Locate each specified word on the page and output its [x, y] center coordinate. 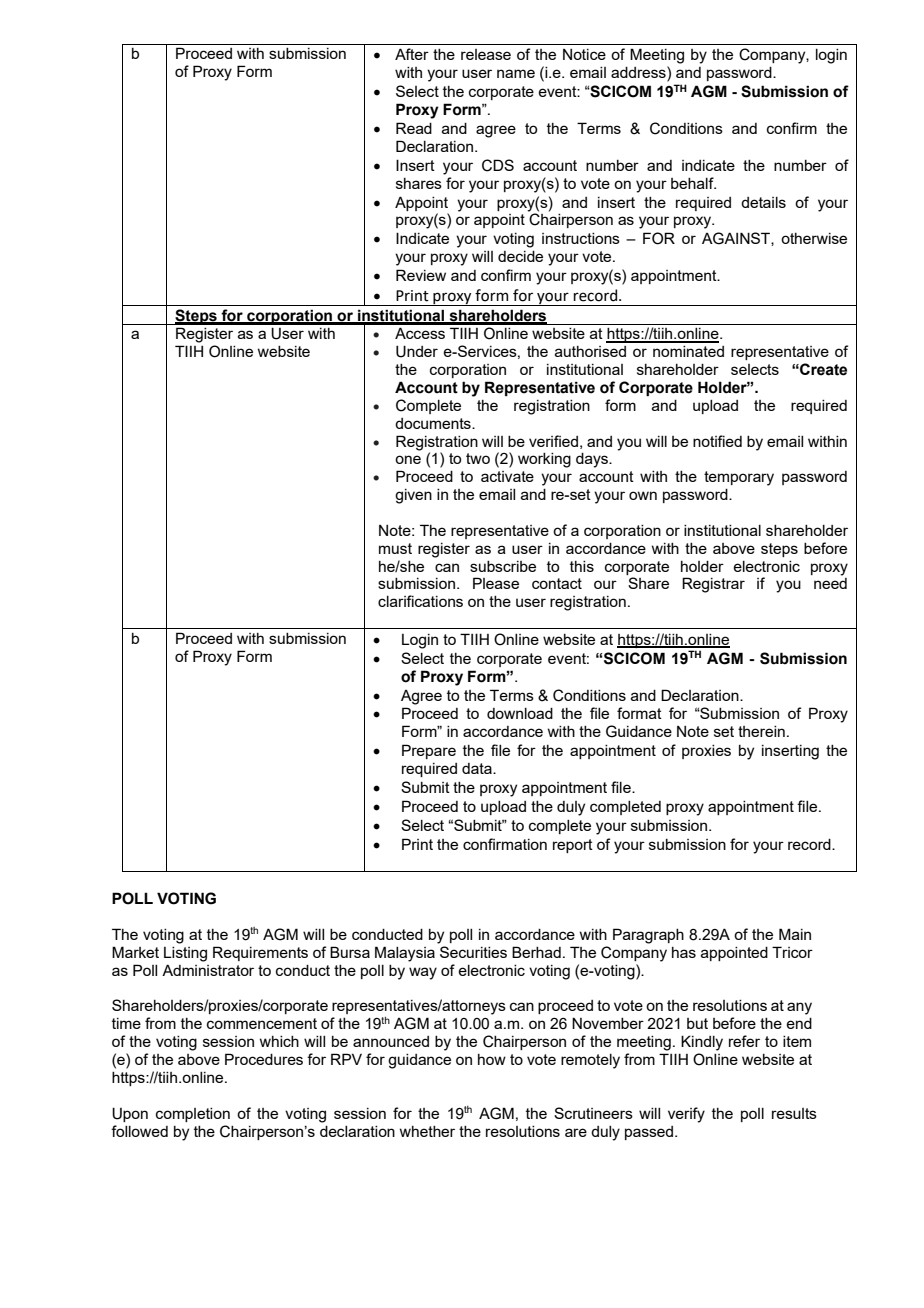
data [478, 768]
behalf [693, 183]
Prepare [429, 751]
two [478, 458]
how [492, 1059]
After [412, 54]
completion [193, 1115]
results [794, 1113]
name [516, 73]
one [408, 459]
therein [761, 731]
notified [717, 441]
